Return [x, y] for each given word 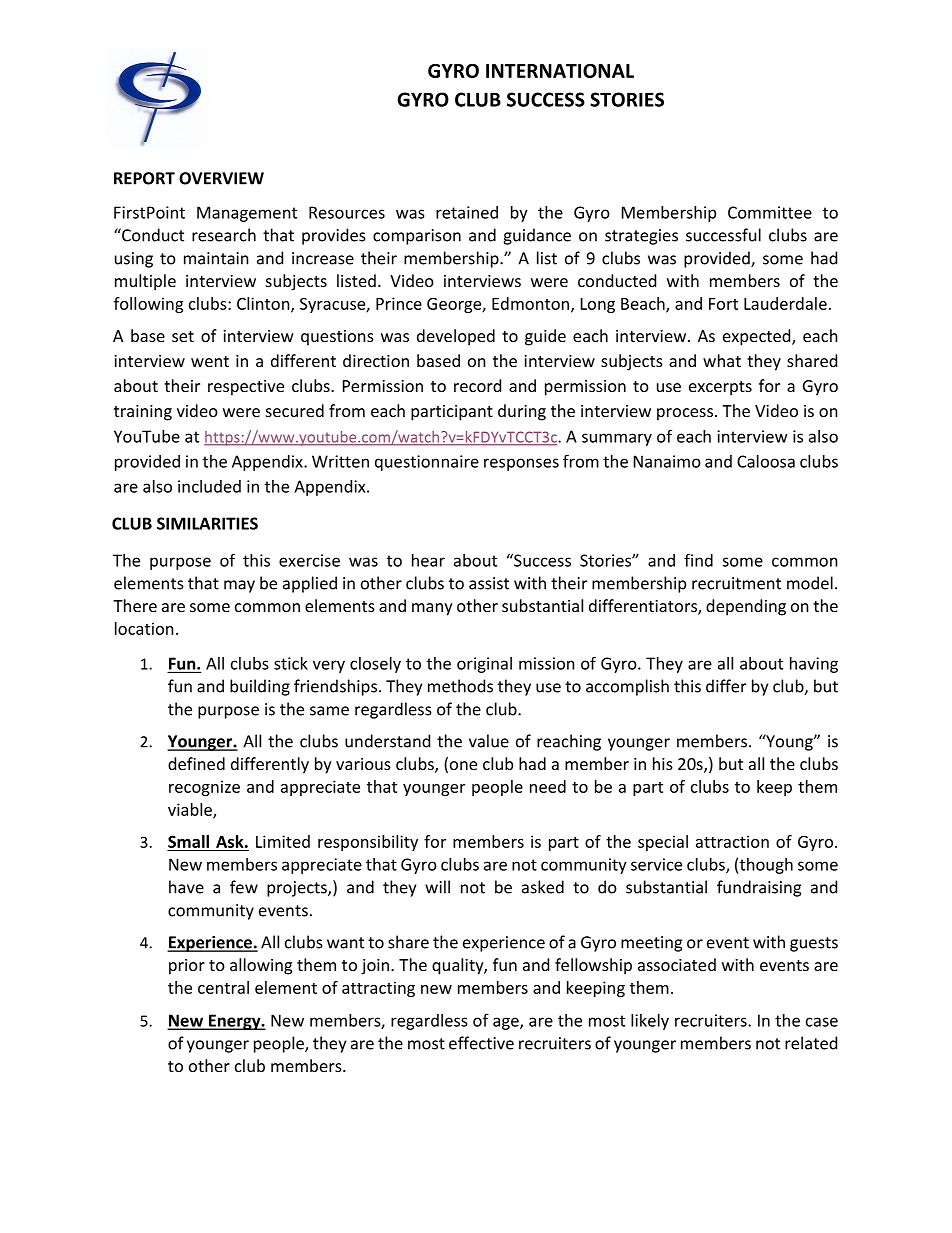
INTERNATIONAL [560, 71]
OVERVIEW [221, 178]
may [239, 586]
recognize [204, 788]
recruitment [736, 583]
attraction [732, 841]
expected [758, 337]
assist [489, 583]
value [489, 741]
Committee [770, 212]
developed [456, 337]
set [183, 336]
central [223, 987]
